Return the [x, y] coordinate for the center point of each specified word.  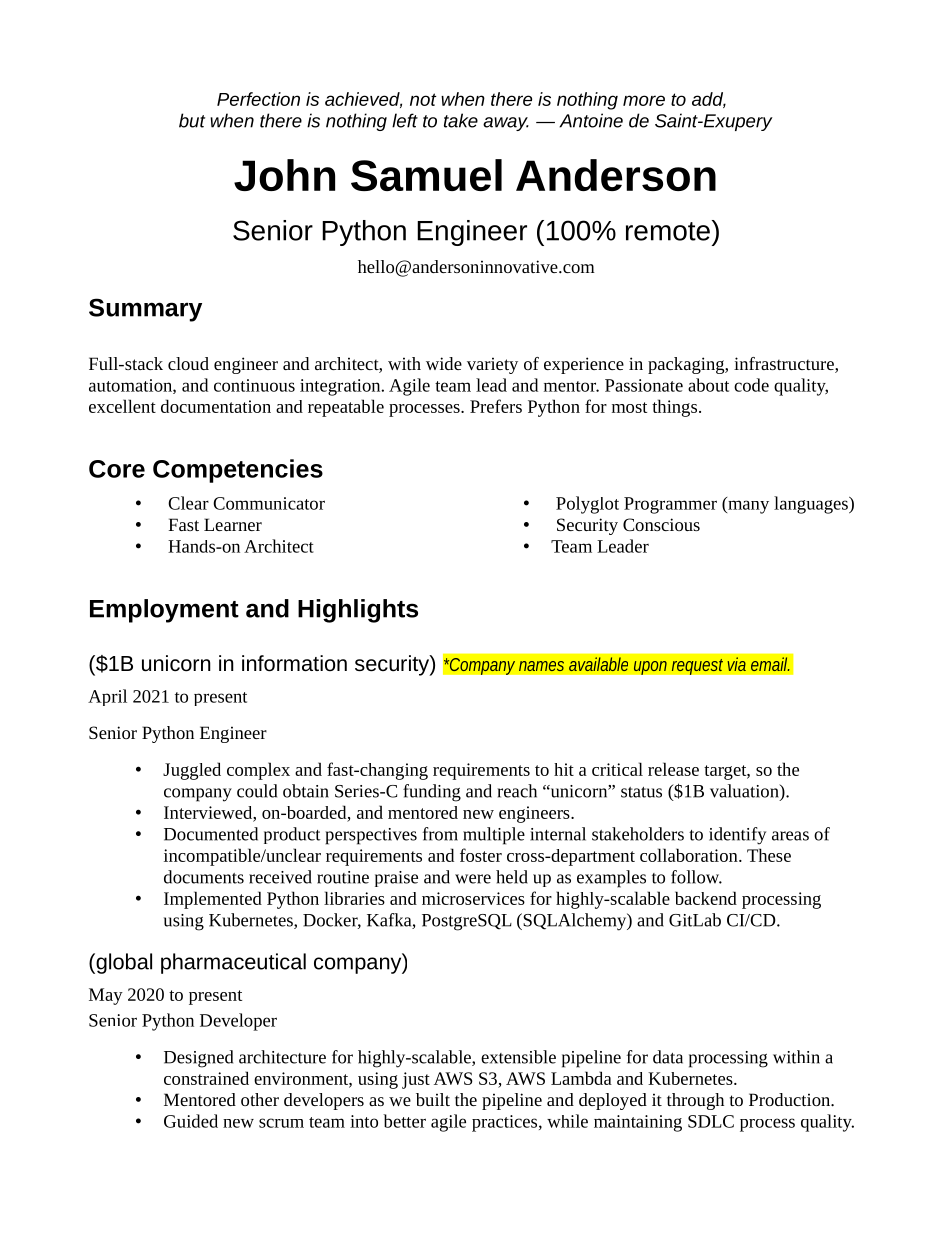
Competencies [238, 471]
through [695, 1101]
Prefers [496, 406]
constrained [206, 1078]
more [644, 100]
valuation [745, 792]
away [506, 124]
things [674, 408]
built [433, 1099]
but [192, 120]
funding [432, 793]
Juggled [192, 771]
